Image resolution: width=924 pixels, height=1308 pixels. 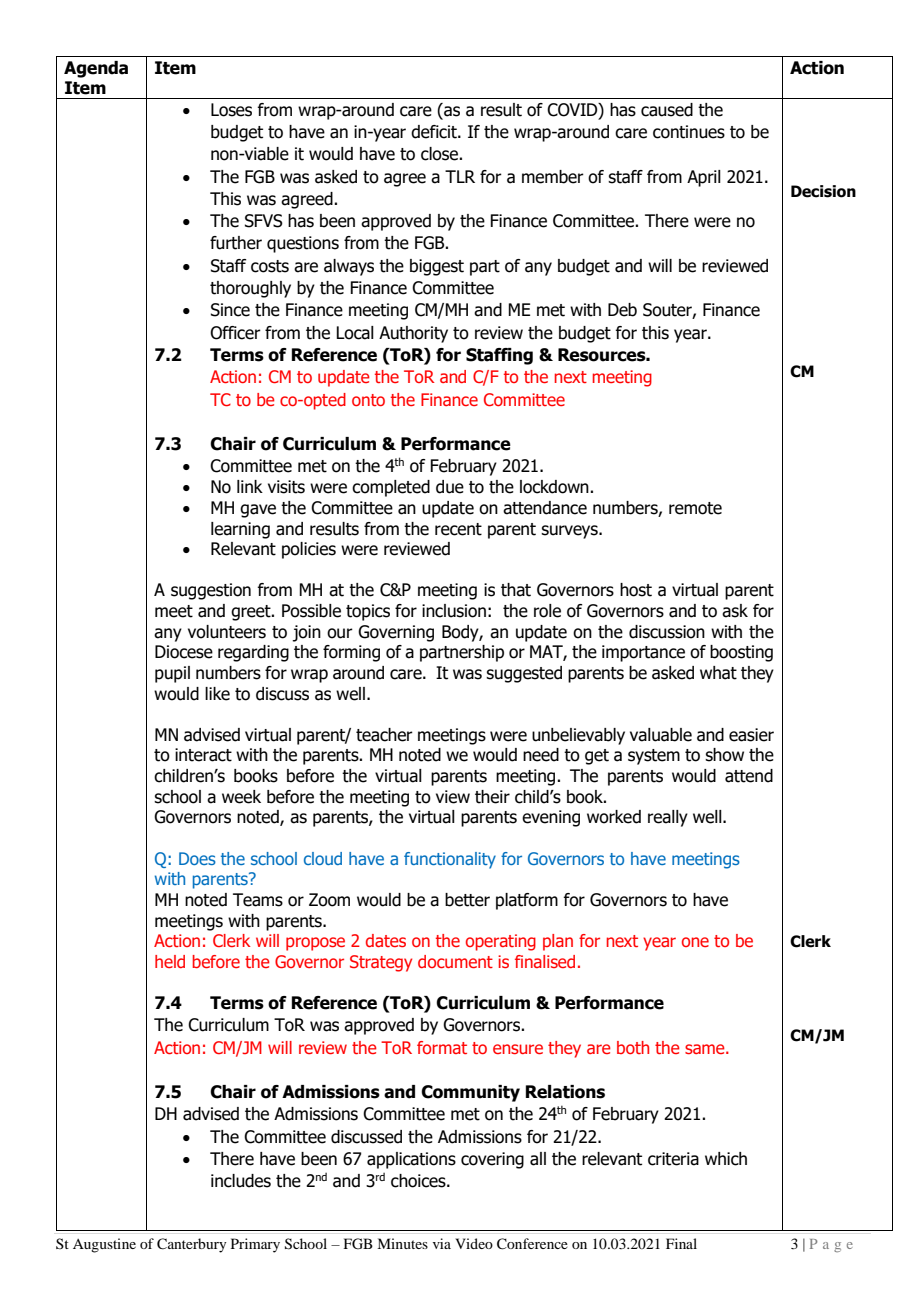 What do you see at coordinates (689, 132) in the screenshot?
I see `continues` at bounding box center [689, 132].
